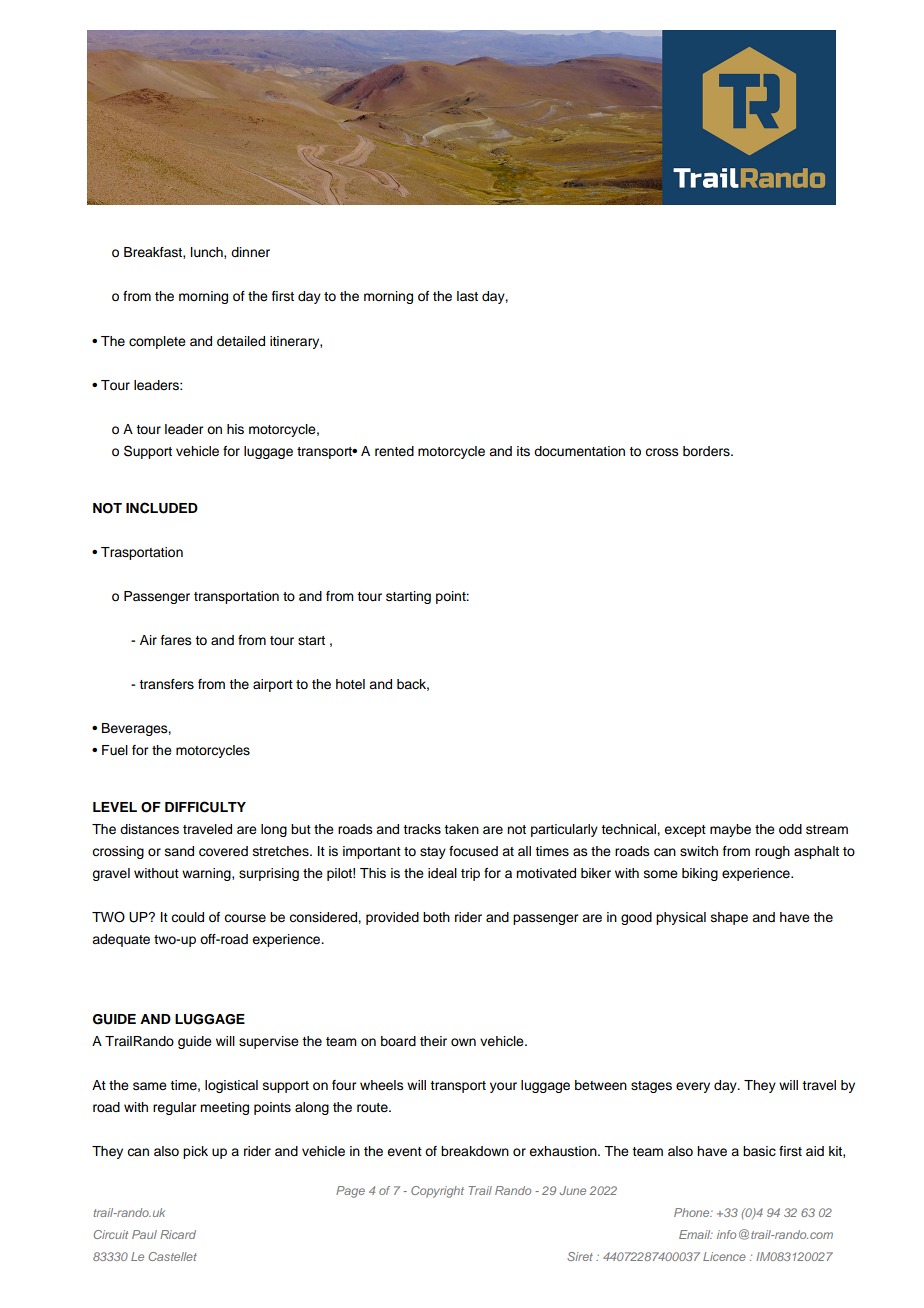  Describe the element at coordinates (205, 807) in the image. I see `DIFFICULTY` at that location.
